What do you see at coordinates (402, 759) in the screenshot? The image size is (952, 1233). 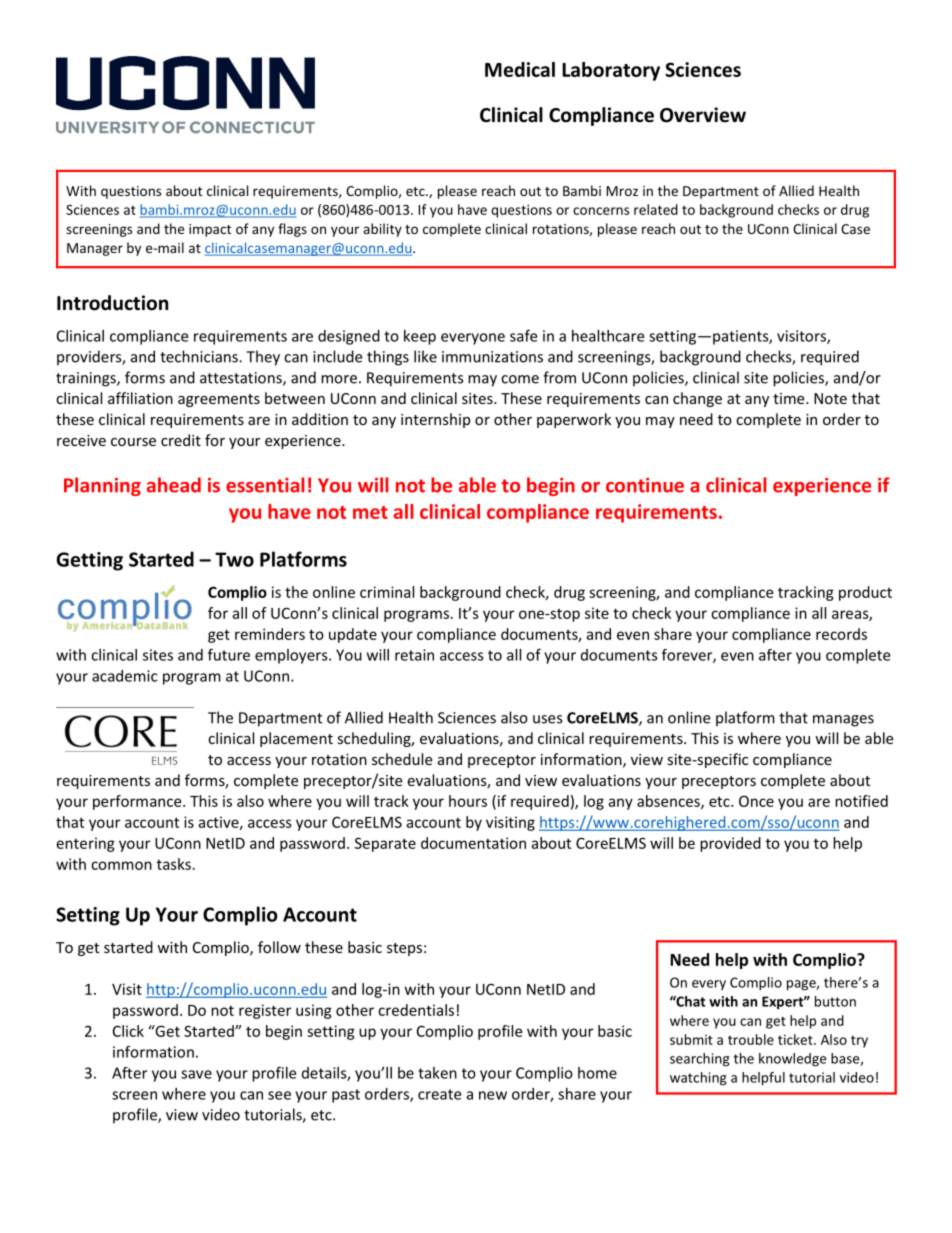 I see `schedule` at bounding box center [402, 759].
